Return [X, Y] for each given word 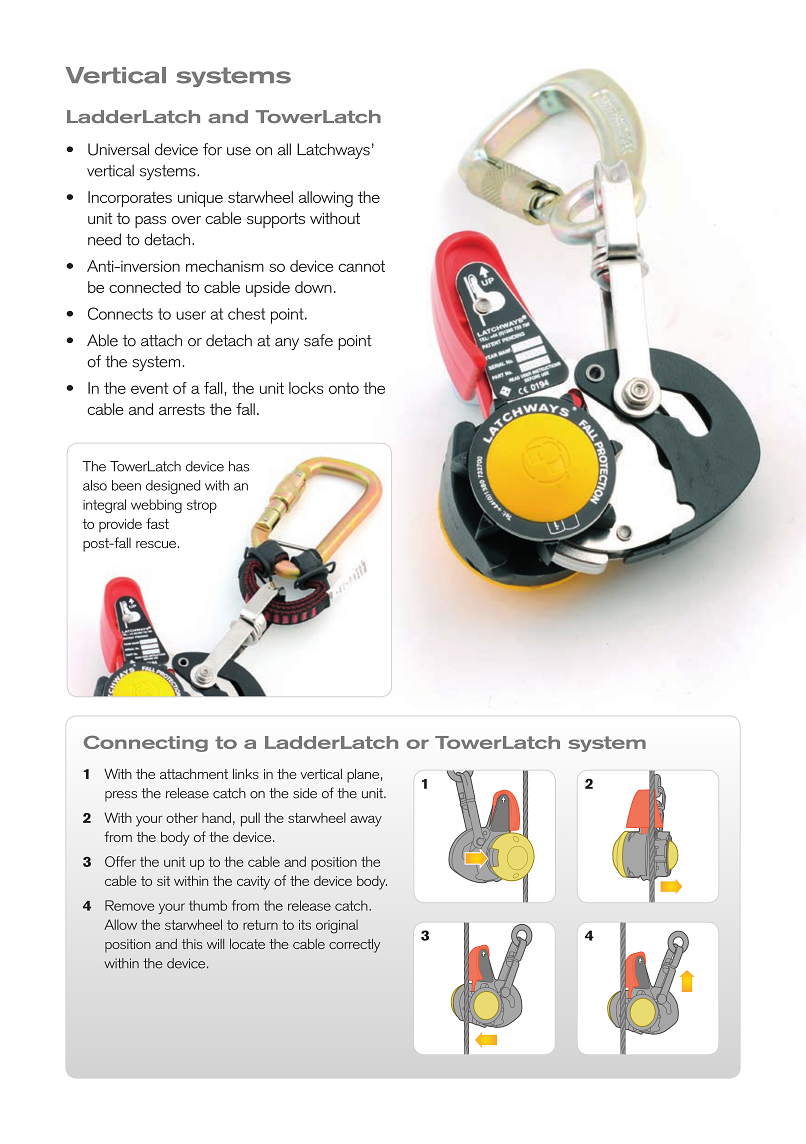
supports [276, 220]
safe [318, 340]
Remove [129, 905]
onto [344, 388]
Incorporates [130, 199]
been [126, 485]
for [212, 149]
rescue [156, 544]
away [366, 821]
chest [246, 314]
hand [216, 817]
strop [202, 506]
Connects [120, 313]
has [239, 466]
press [121, 796]
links [246, 773]
